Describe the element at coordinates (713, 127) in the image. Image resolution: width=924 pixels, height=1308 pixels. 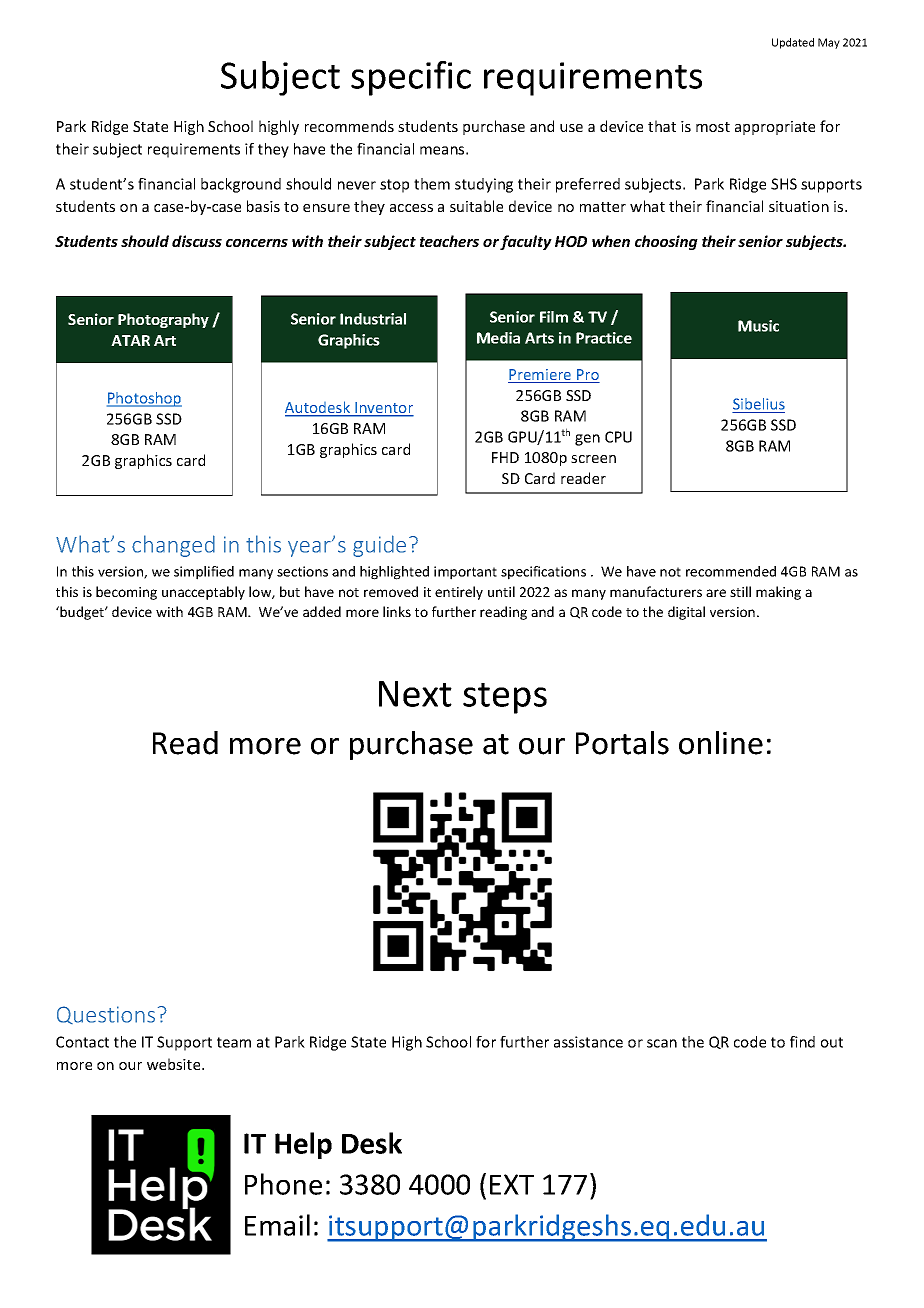
I see `most` at that location.
